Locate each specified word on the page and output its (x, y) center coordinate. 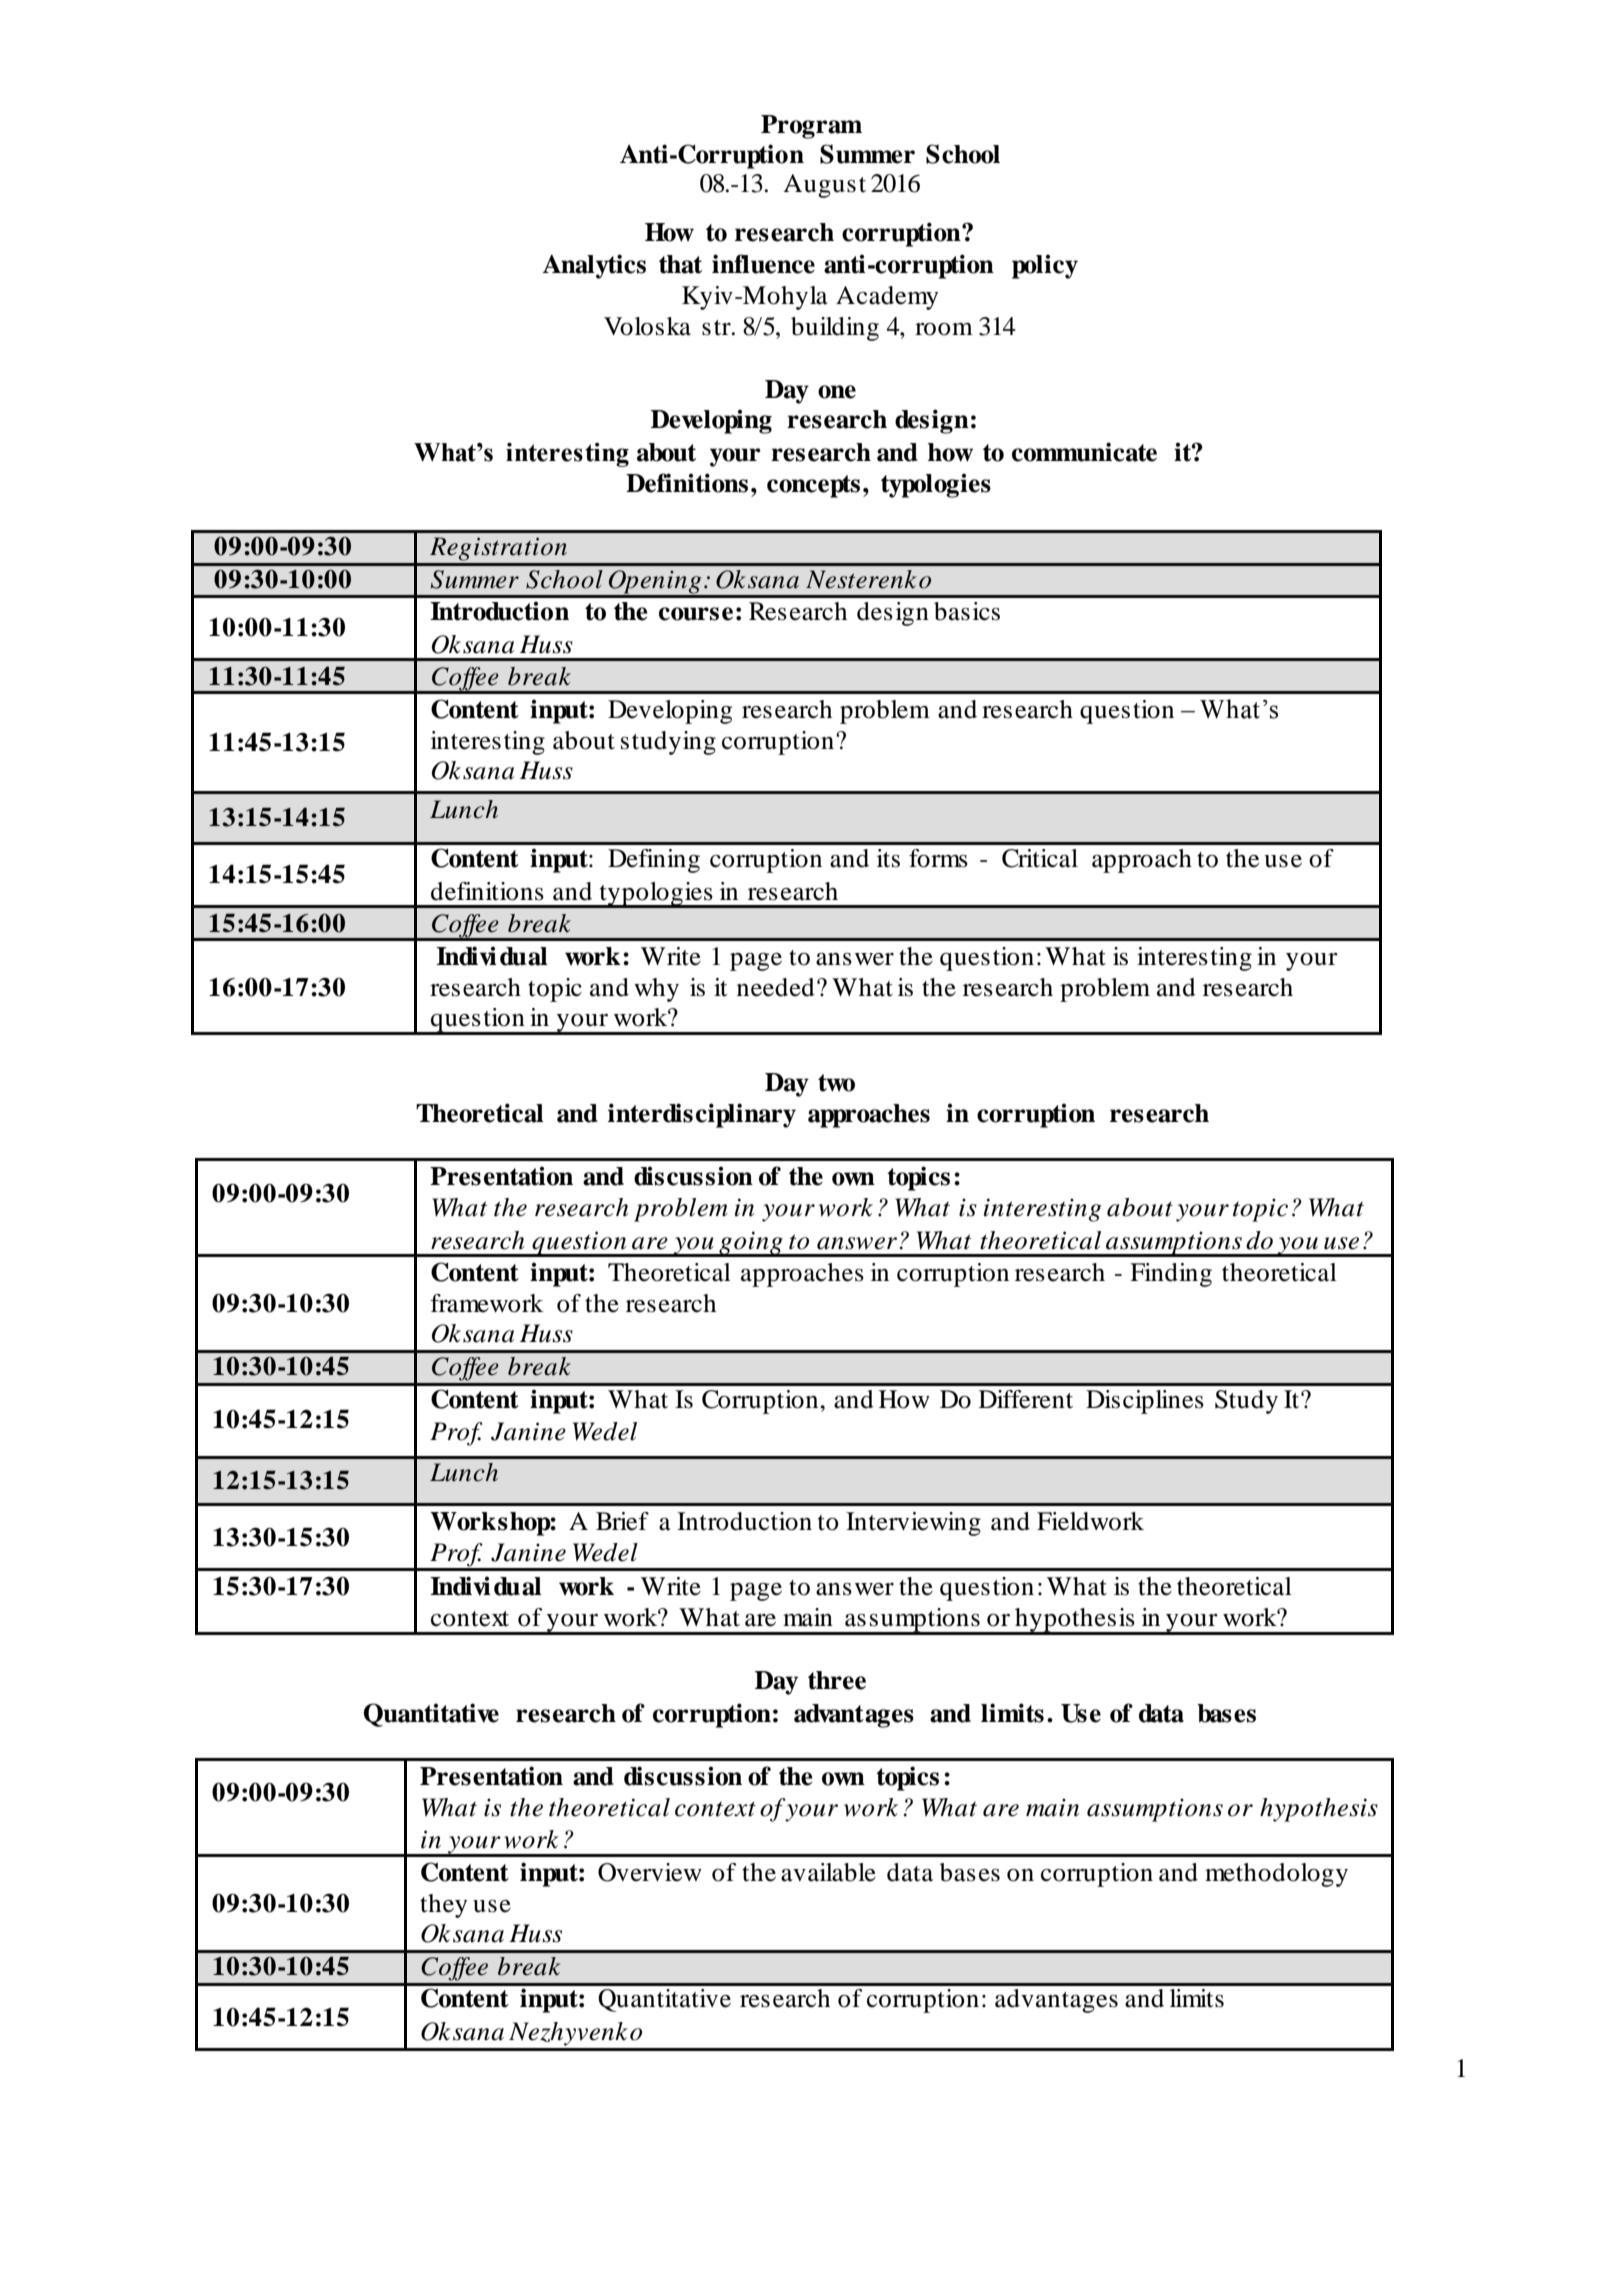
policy (1045, 266)
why (656, 990)
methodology (1276, 1875)
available (828, 1872)
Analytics (594, 266)
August (824, 186)
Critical (1040, 858)
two (836, 1083)
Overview (650, 1872)
